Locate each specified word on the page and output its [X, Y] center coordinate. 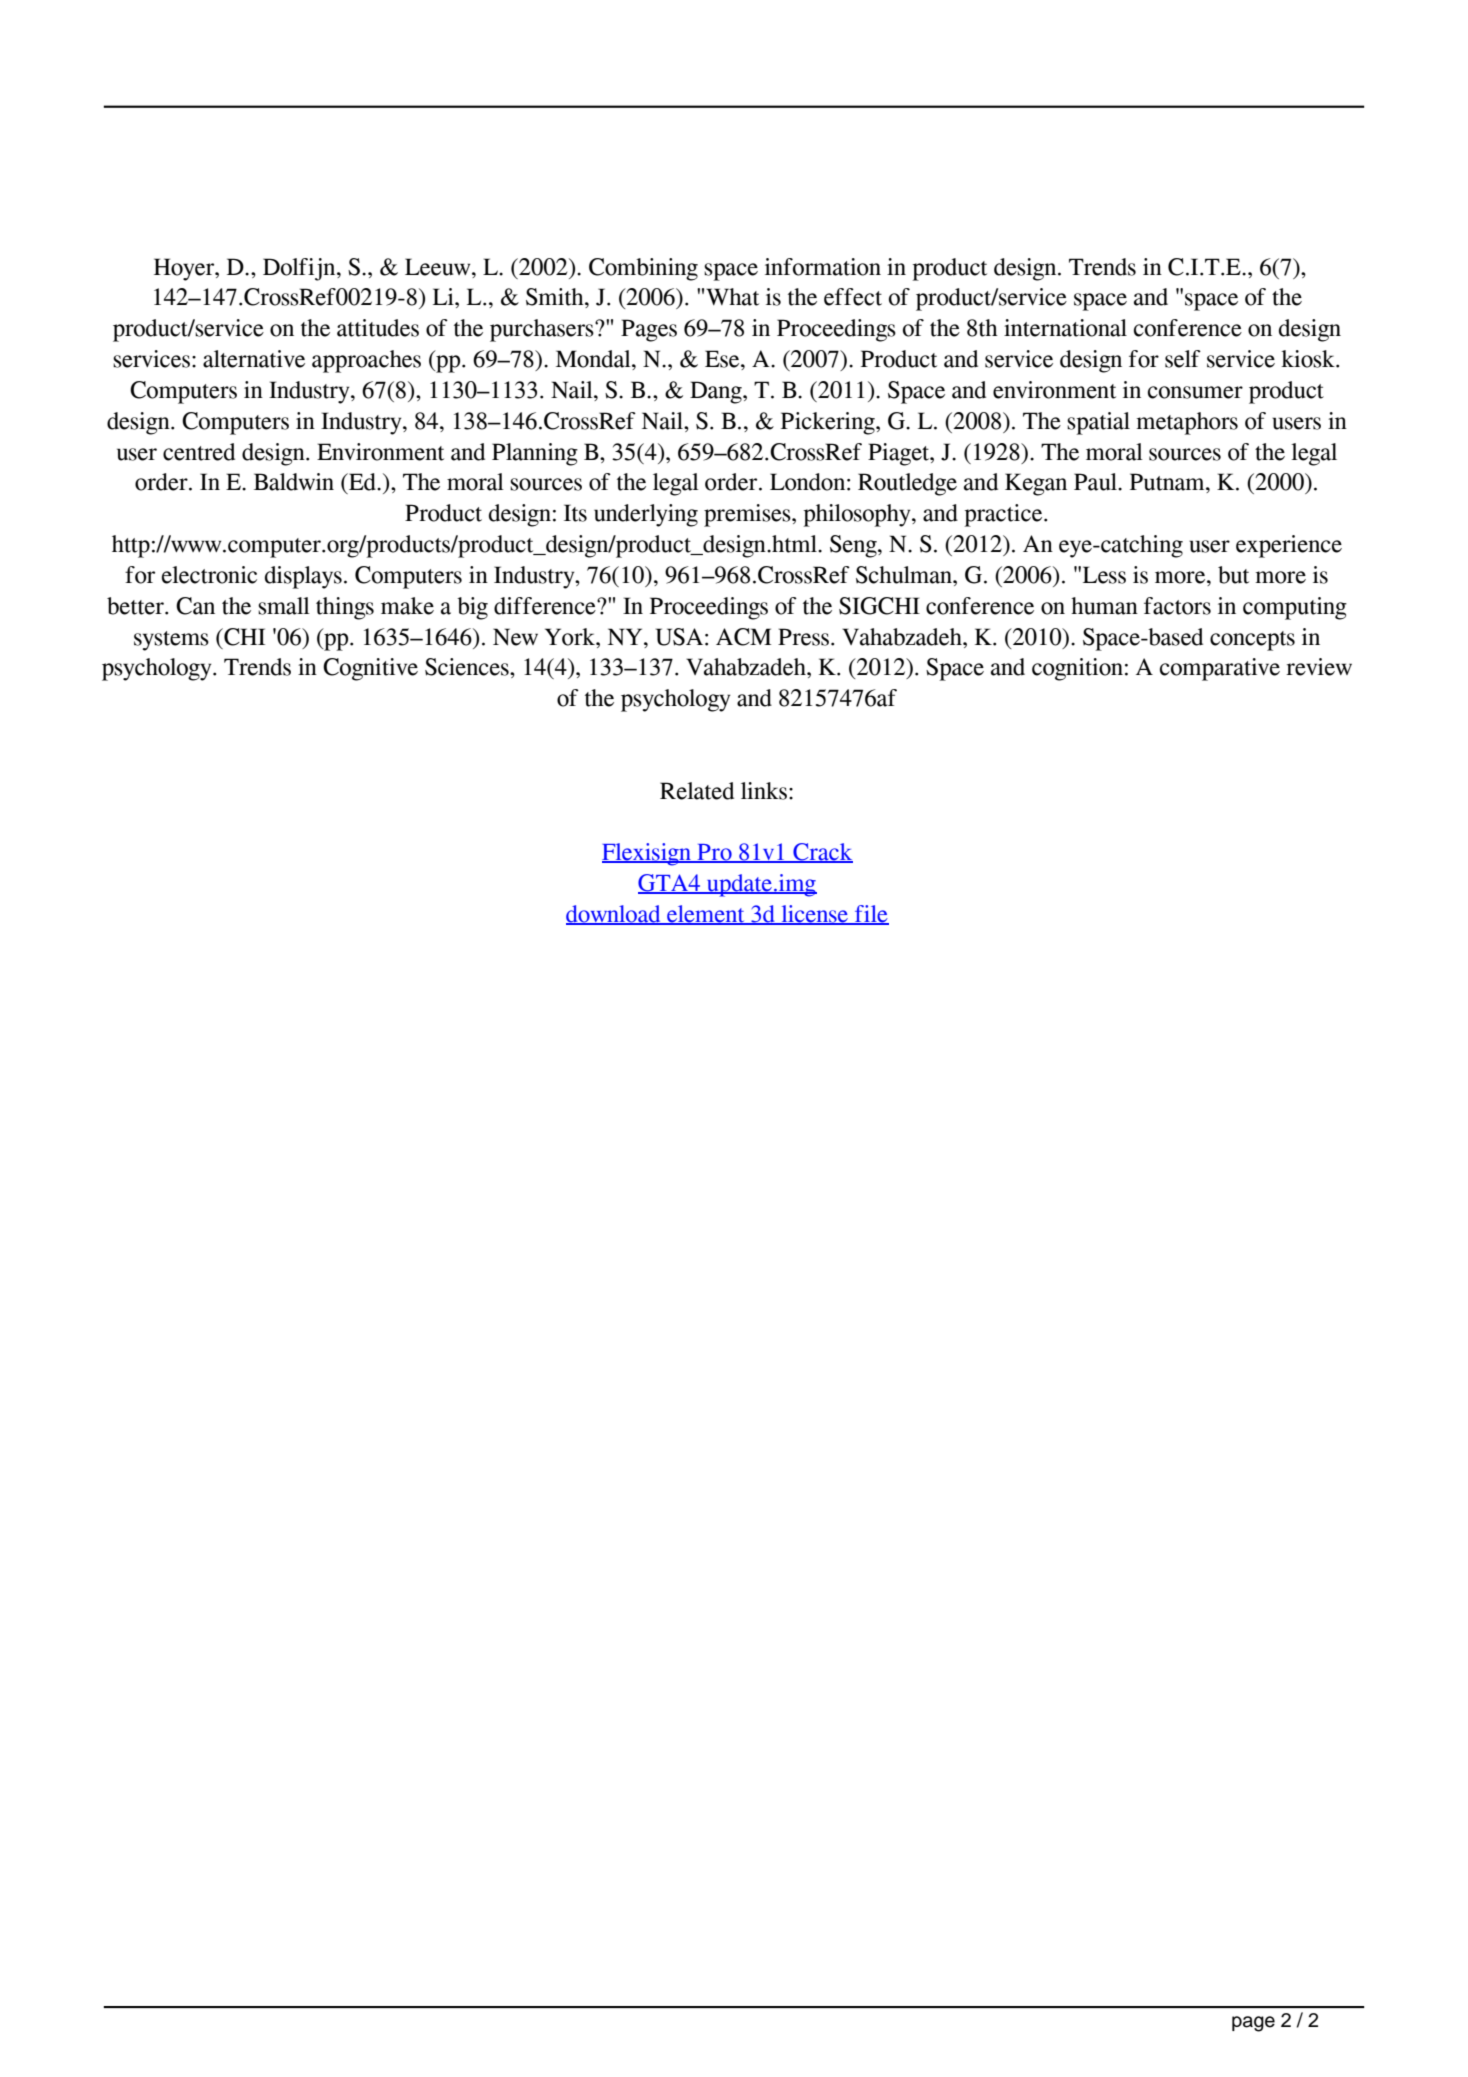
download [614, 915]
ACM [743, 637]
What [732, 297]
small [284, 606]
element [706, 915]
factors [1177, 606]
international [1065, 328]
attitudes [378, 328]
